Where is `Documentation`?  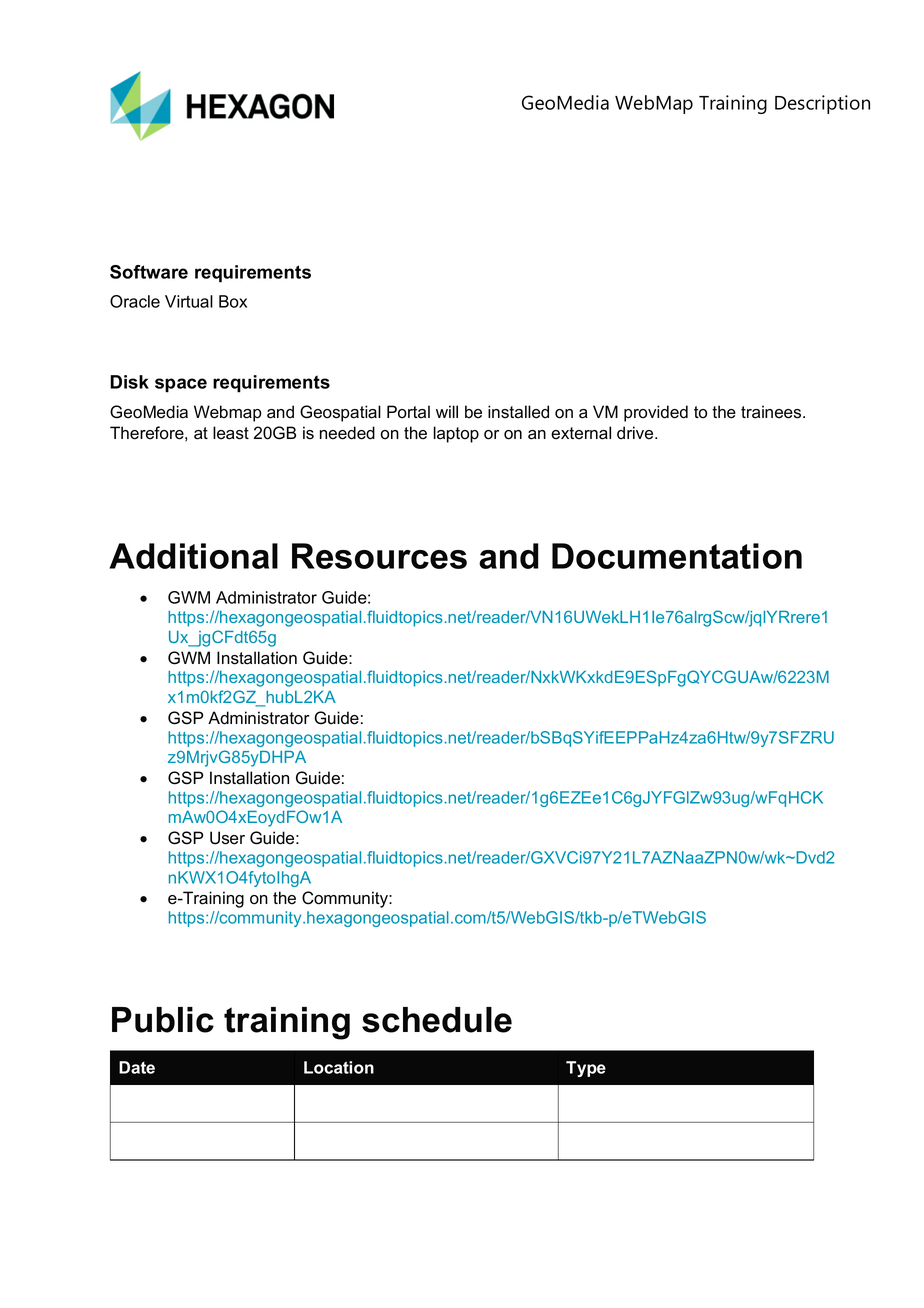 Documentation is located at coordinates (677, 556).
